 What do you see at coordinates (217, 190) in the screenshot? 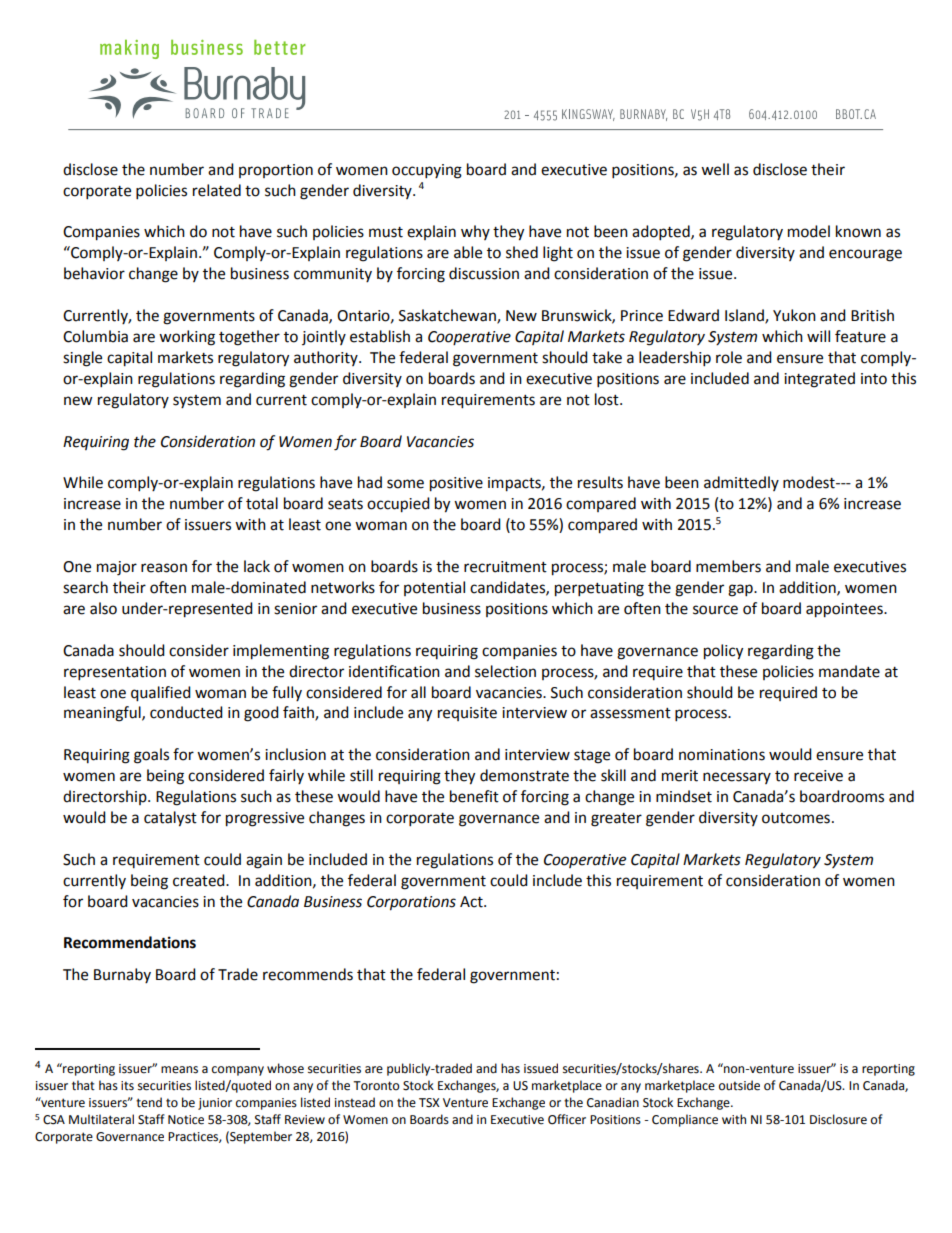
I see `related` at bounding box center [217, 190].
